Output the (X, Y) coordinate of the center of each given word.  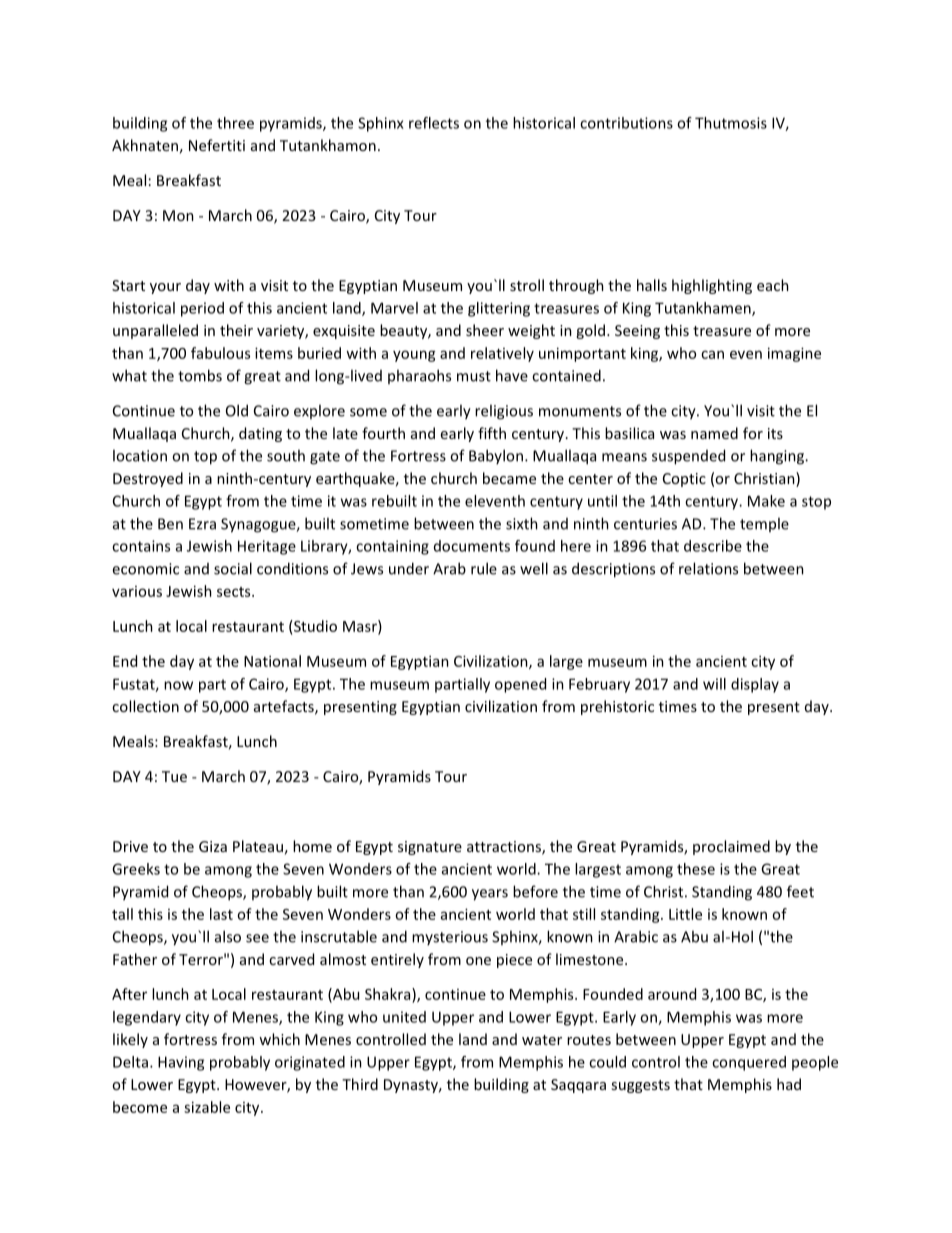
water (542, 1040)
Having (181, 1063)
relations (708, 568)
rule (484, 568)
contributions (626, 123)
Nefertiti (217, 145)
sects (235, 592)
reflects (434, 123)
